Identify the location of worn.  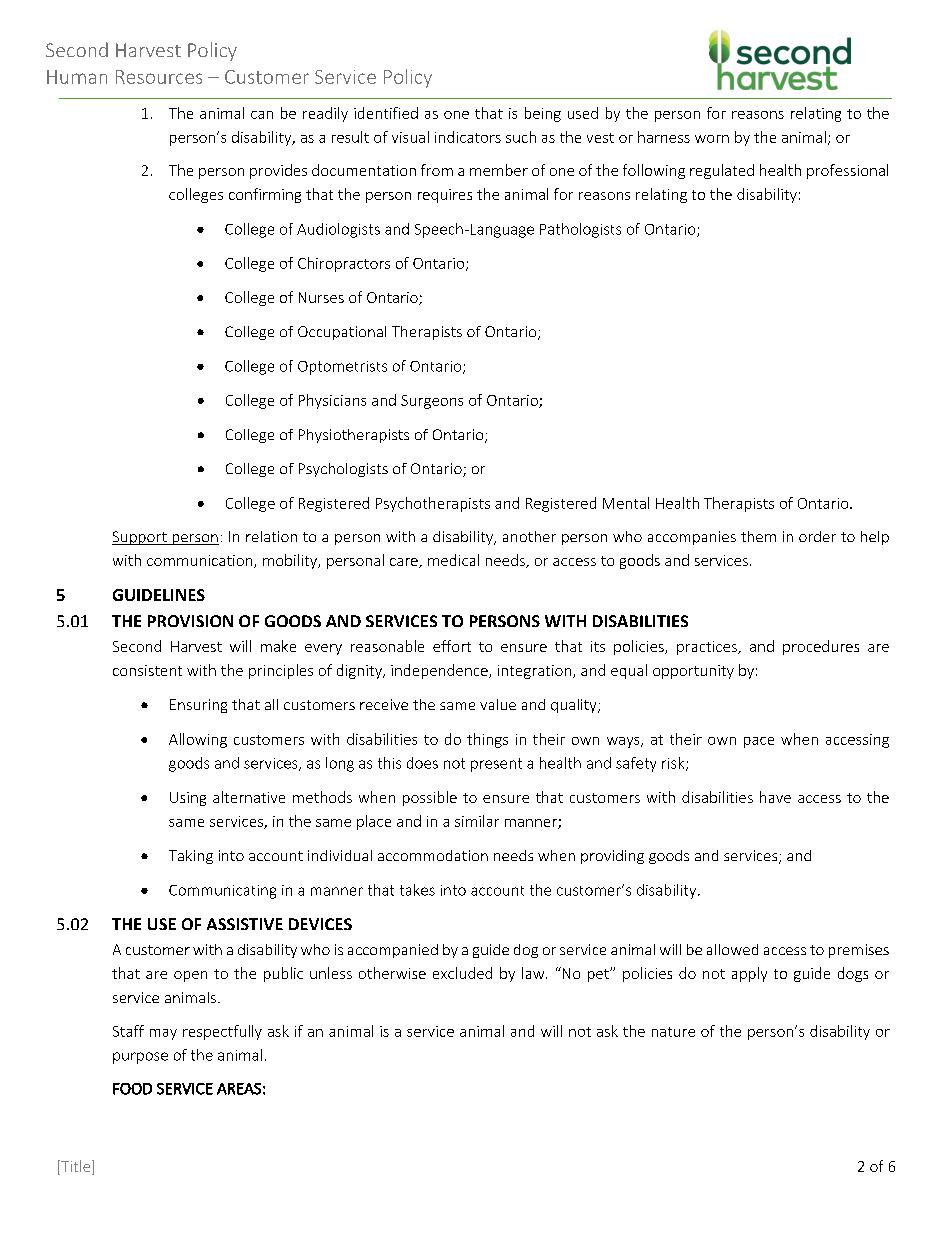
(712, 139).
